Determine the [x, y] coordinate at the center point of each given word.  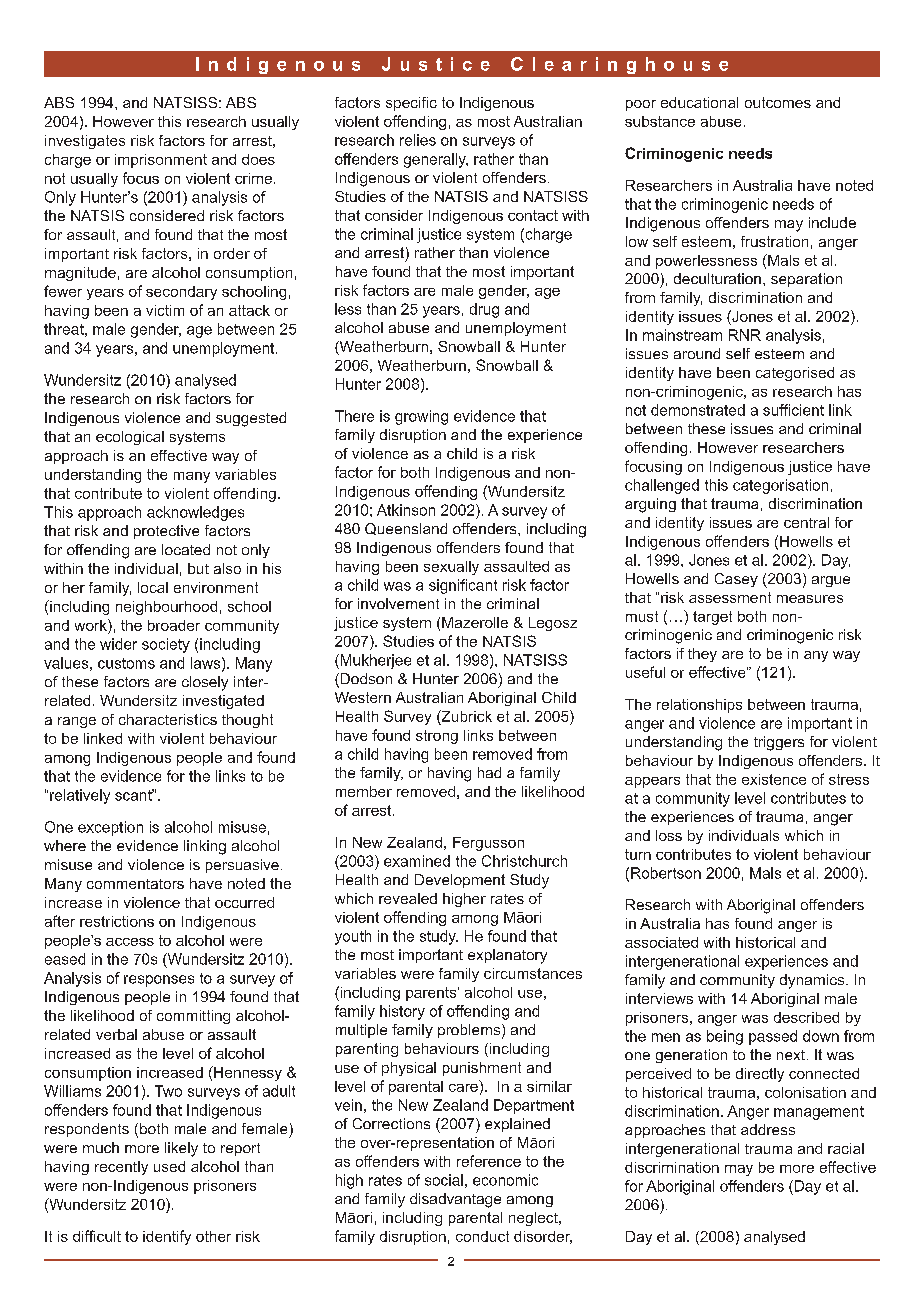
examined [417, 861]
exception [110, 828]
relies [418, 140]
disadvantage [455, 1200]
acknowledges [195, 513]
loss [669, 835]
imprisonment [161, 161]
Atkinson [406, 510]
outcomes [778, 102]
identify [167, 1237]
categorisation [780, 486]
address [768, 1129]
